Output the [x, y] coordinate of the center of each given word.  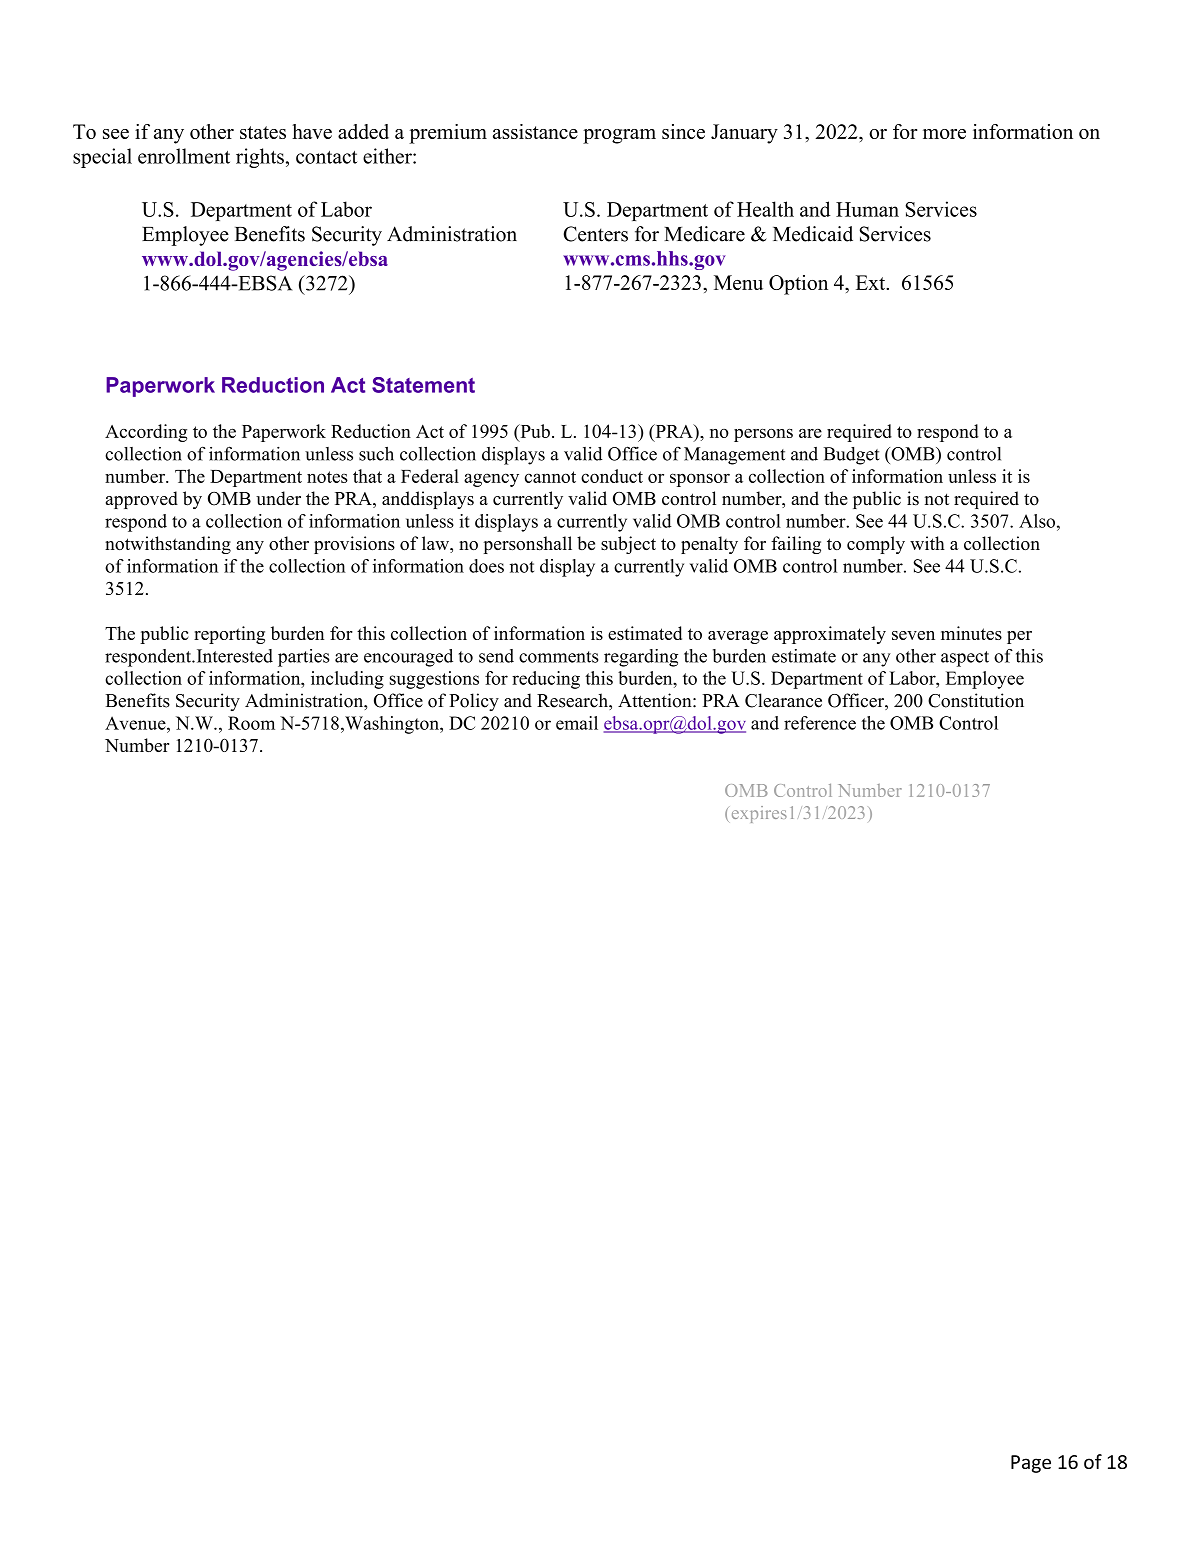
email [577, 723]
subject [628, 545]
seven [913, 635]
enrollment [184, 156]
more [944, 134]
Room [251, 723]
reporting [229, 635]
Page [1031, 1464]
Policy [474, 702]
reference [820, 723]
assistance [535, 131]
